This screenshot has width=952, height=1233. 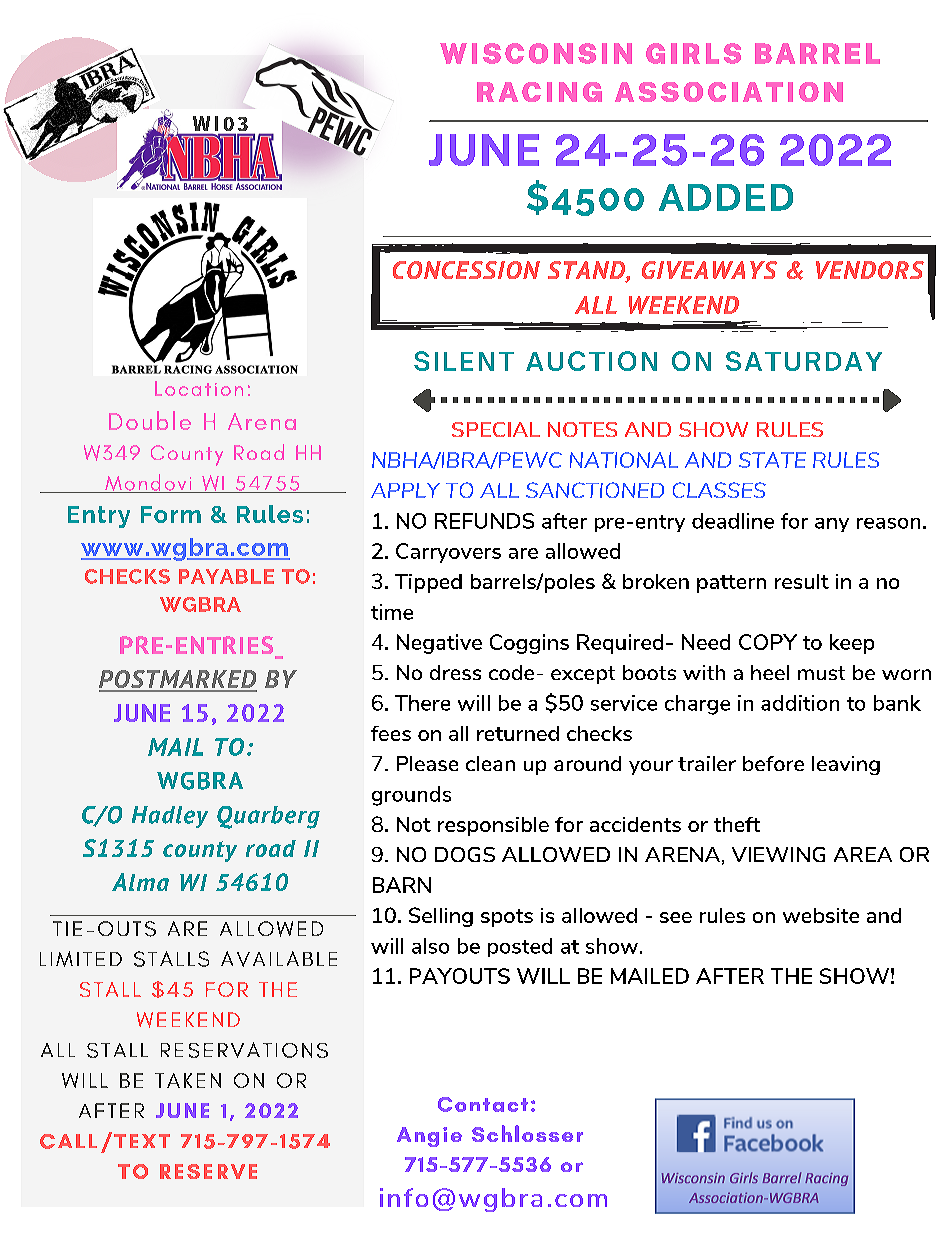 I want to click on Tipped, so click(x=428, y=583).
